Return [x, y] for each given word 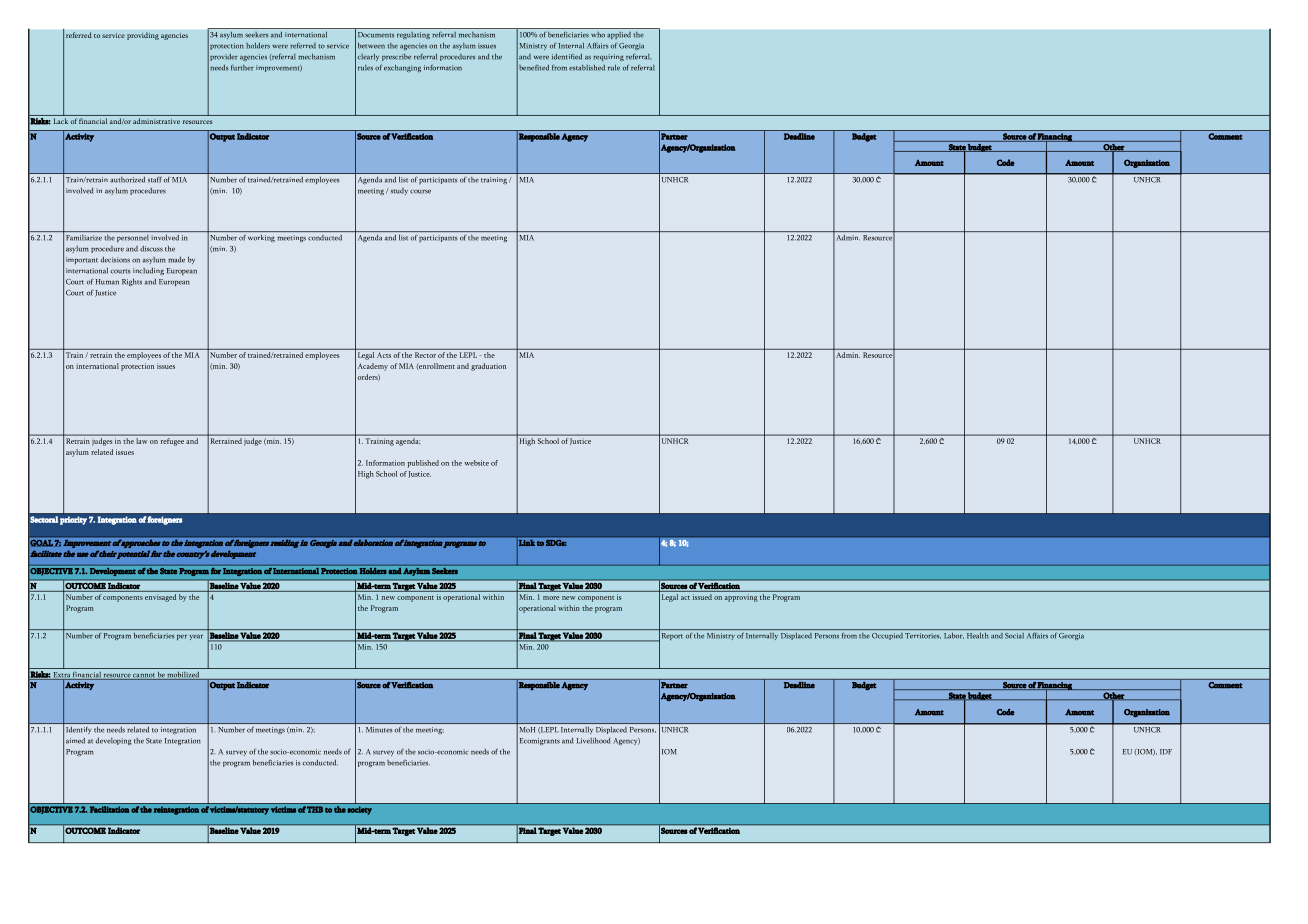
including [148, 271]
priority [73, 520]
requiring [608, 57]
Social [1014, 636]
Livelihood [593, 740]
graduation [488, 367]
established [587, 68]
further [242, 68]
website [476, 463]
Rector [425, 355]
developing [114, 742]
